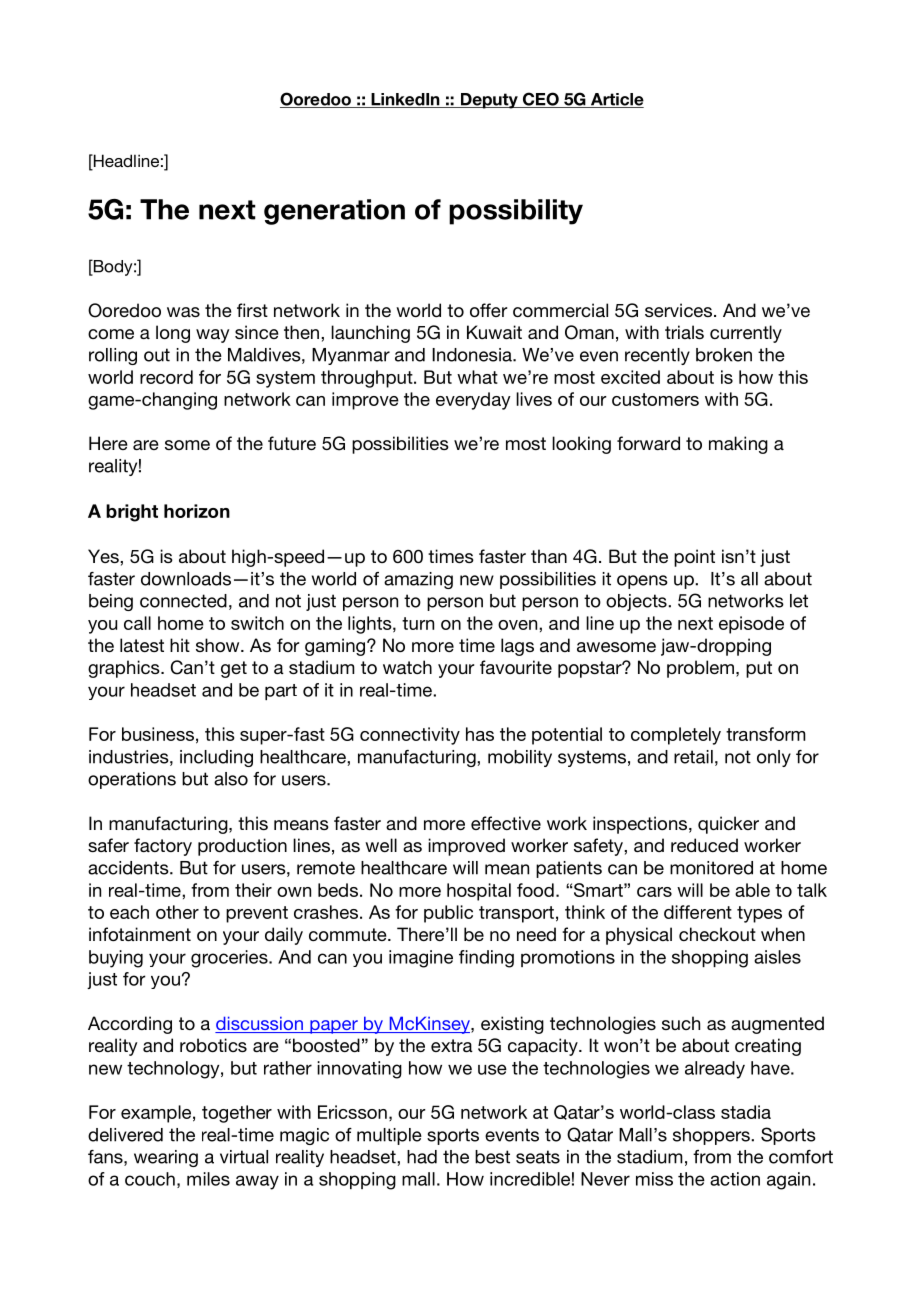 The image size is (924, 1308). What do you see at coordinates (479, 892) in the screenshot?
I see `hospital` at bounding box center [479, 892].
